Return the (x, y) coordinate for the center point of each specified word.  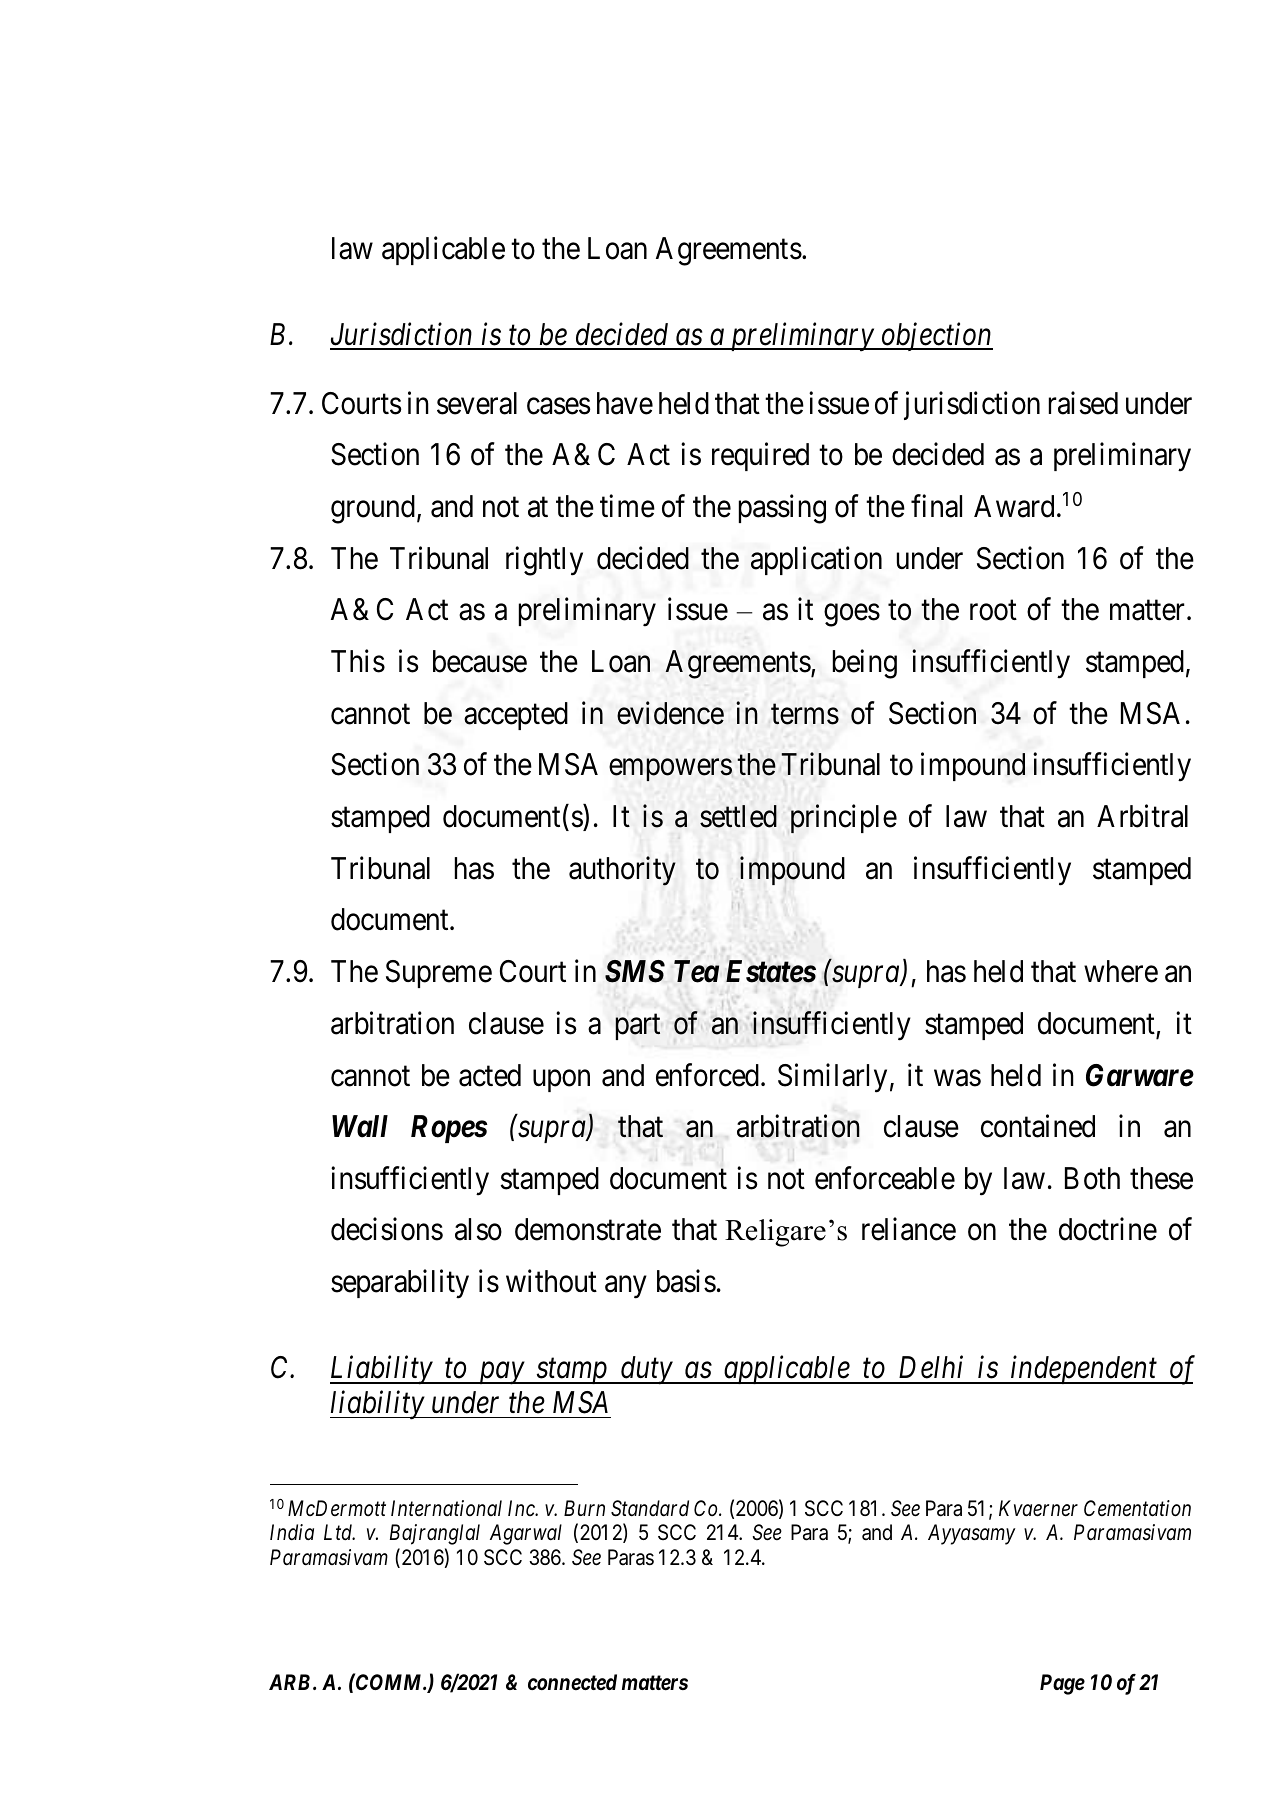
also (478, 1229)
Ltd (339, 1532)
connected (572, 1682)
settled (738, 816)
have (625, 403)
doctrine (1108, 1229)
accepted (516, 716)
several (477, 403)
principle (844, 819)
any (626, 1287)
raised (1083, 403)
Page (1062, 1684)
